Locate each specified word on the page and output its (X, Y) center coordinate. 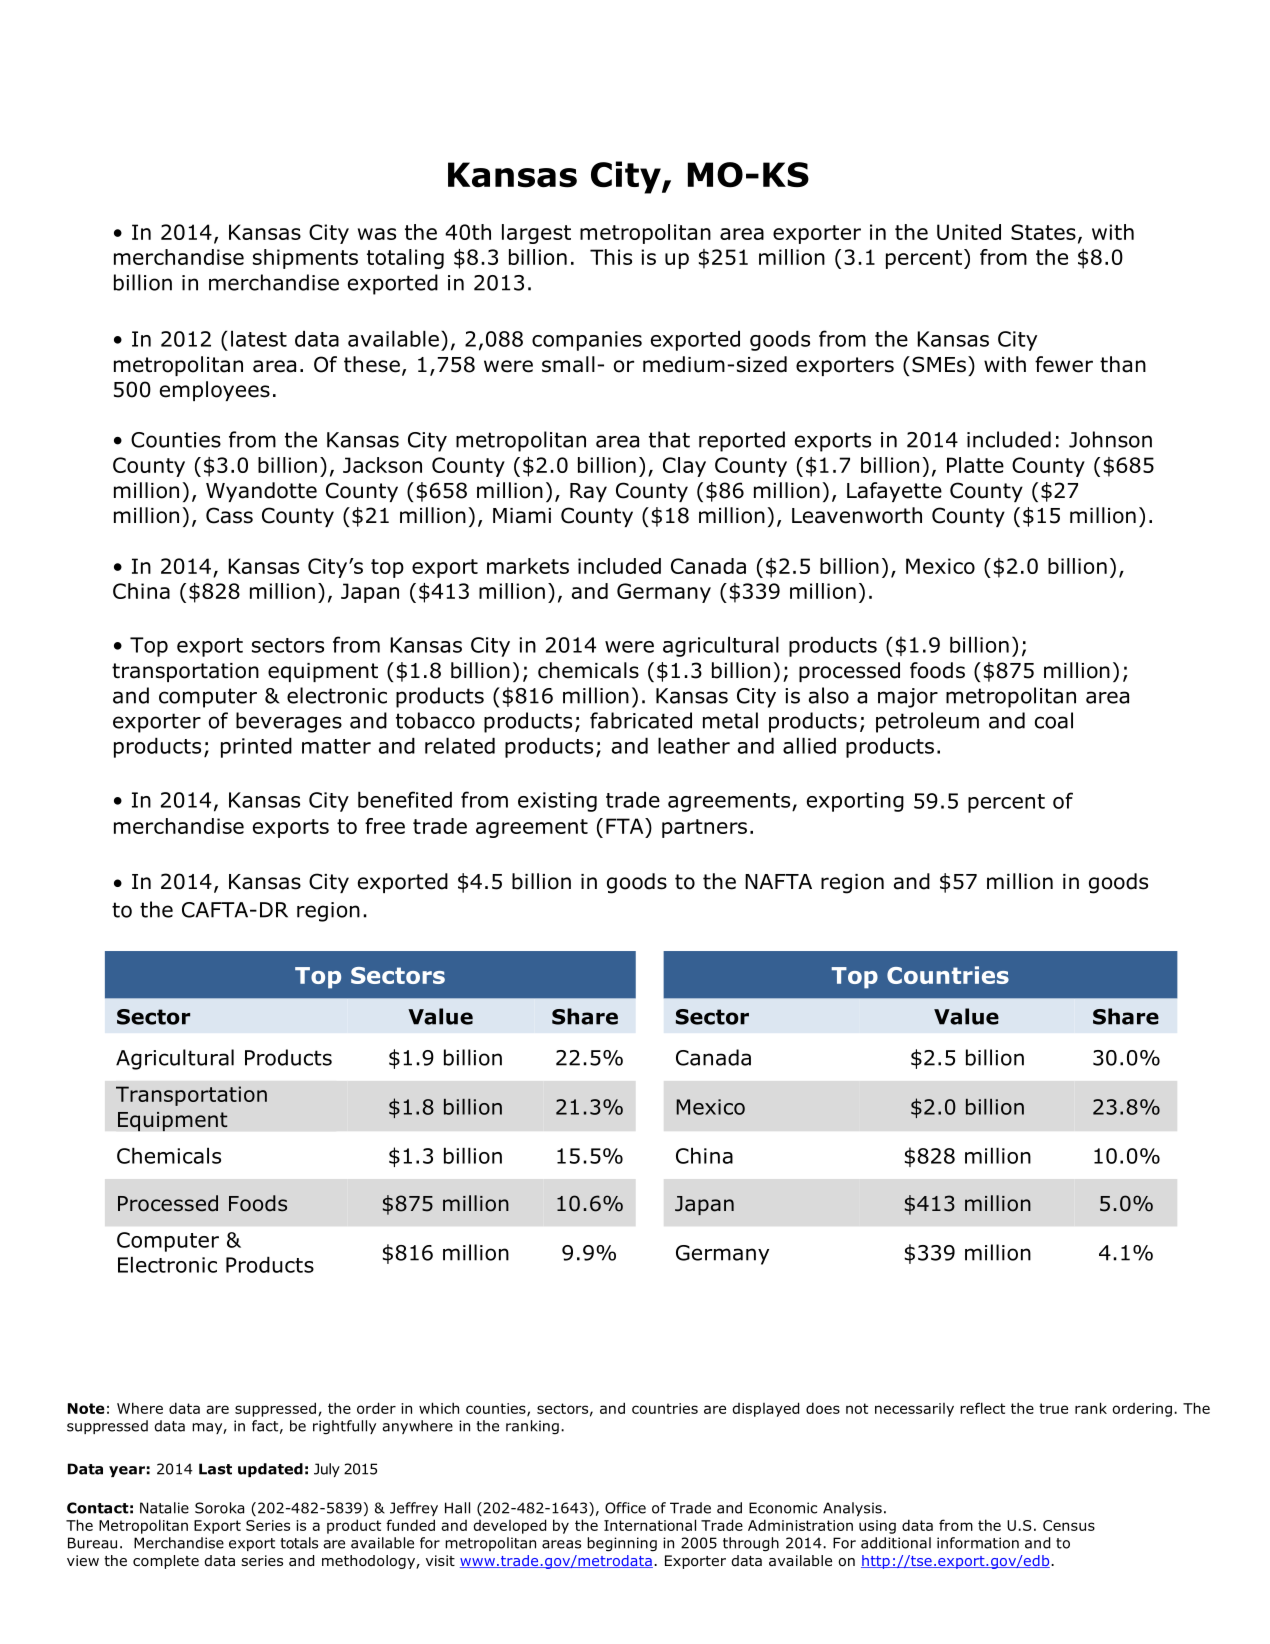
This (611, 257)
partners (704, 828)
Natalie (164, 1508)
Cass (229, 515)
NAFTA (778, 881)
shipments (305, 259)
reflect (982, 1408)
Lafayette (894, 492)
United (969, 232)
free (385, 826)
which (439, 1408)
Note (86, 1408)
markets (528, 566)
